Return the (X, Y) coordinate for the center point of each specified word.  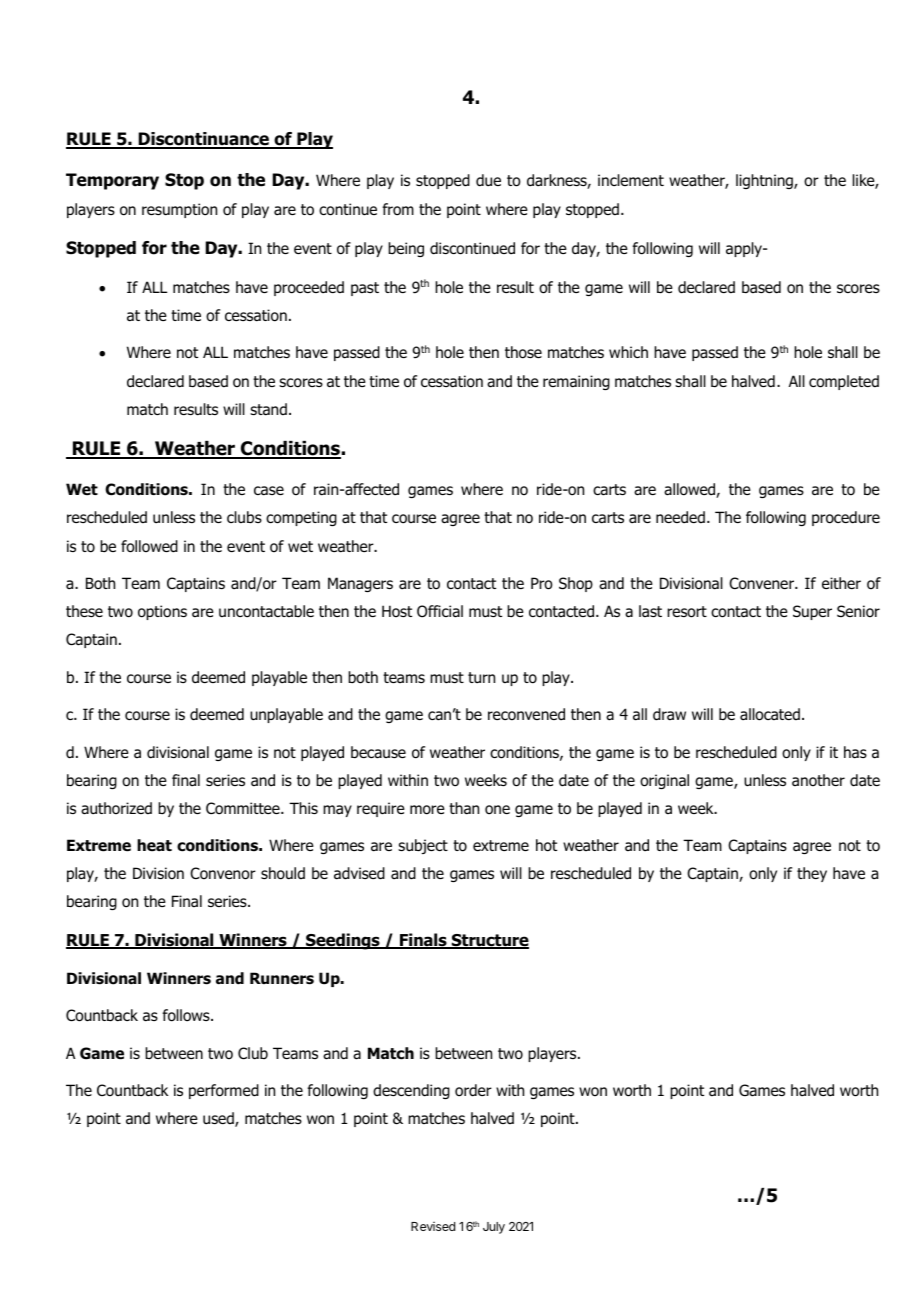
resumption (179, 210)
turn (481, 677)
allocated (770, 714)
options (162, 612)
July (494, 1228)
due (488, 180)
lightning (765, 181)
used (219, 1119)
